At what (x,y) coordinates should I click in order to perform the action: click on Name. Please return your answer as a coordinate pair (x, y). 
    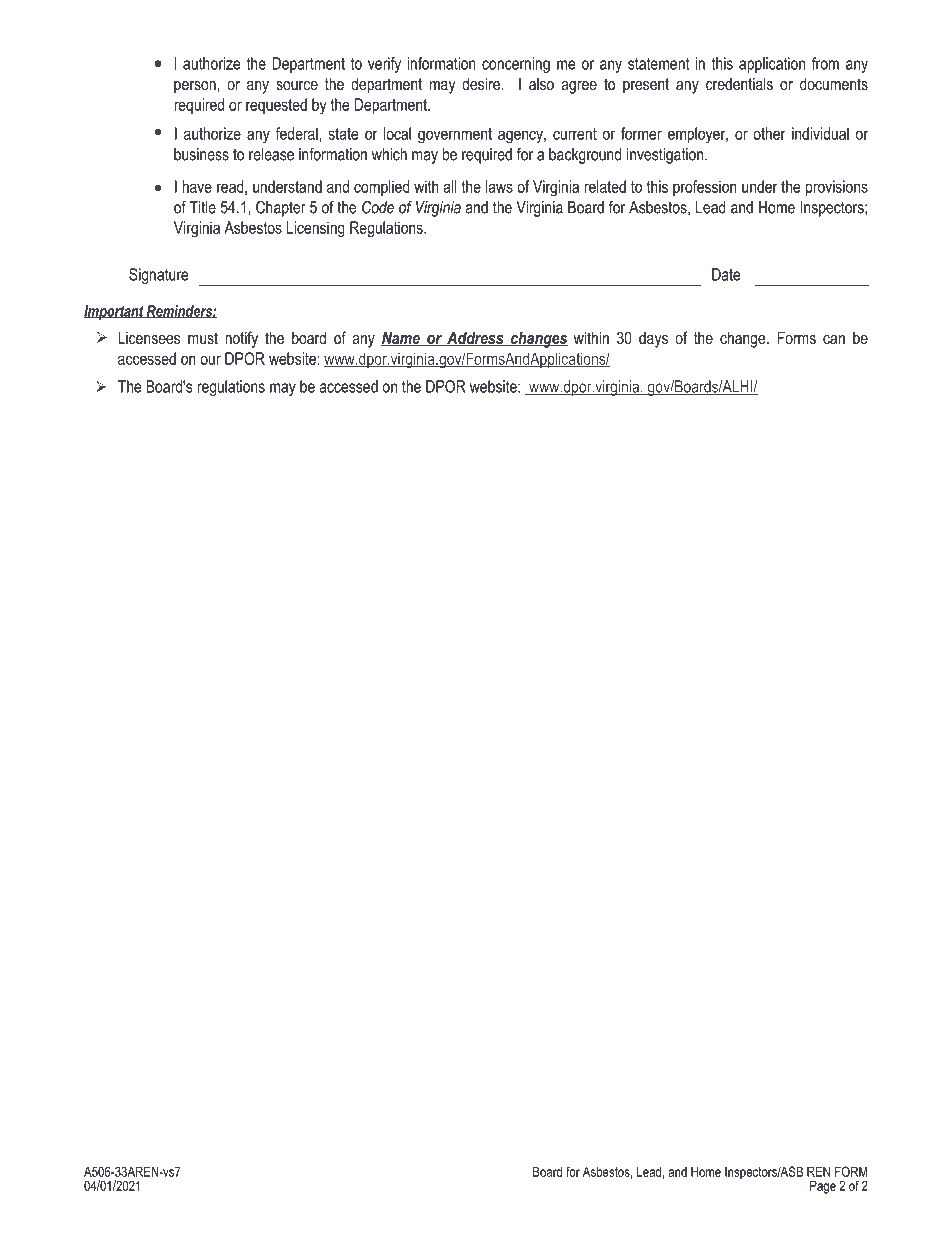
    Looking at the image, I should click on (401, 338).
